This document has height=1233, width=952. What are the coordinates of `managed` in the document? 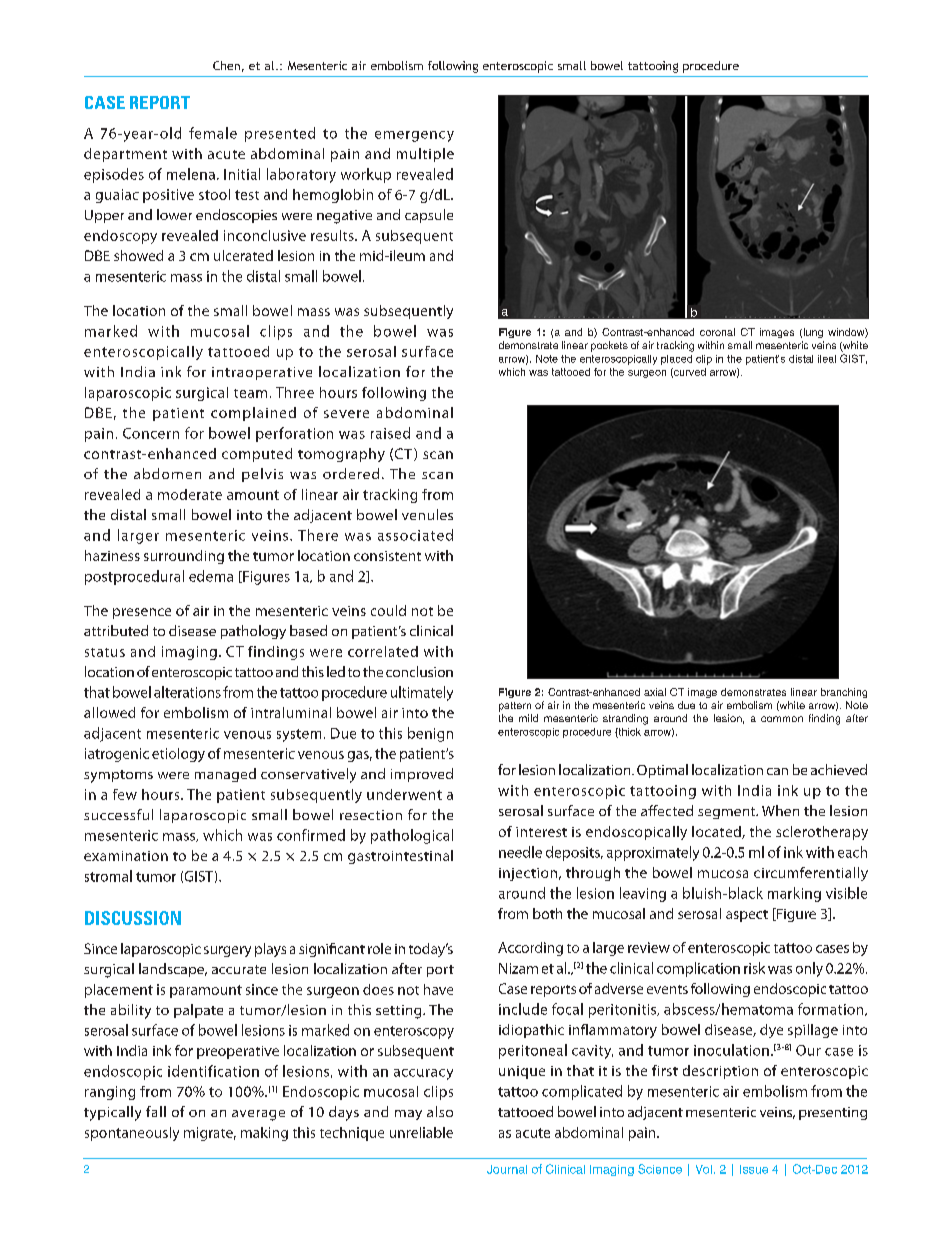 It's located at (225, 775).
